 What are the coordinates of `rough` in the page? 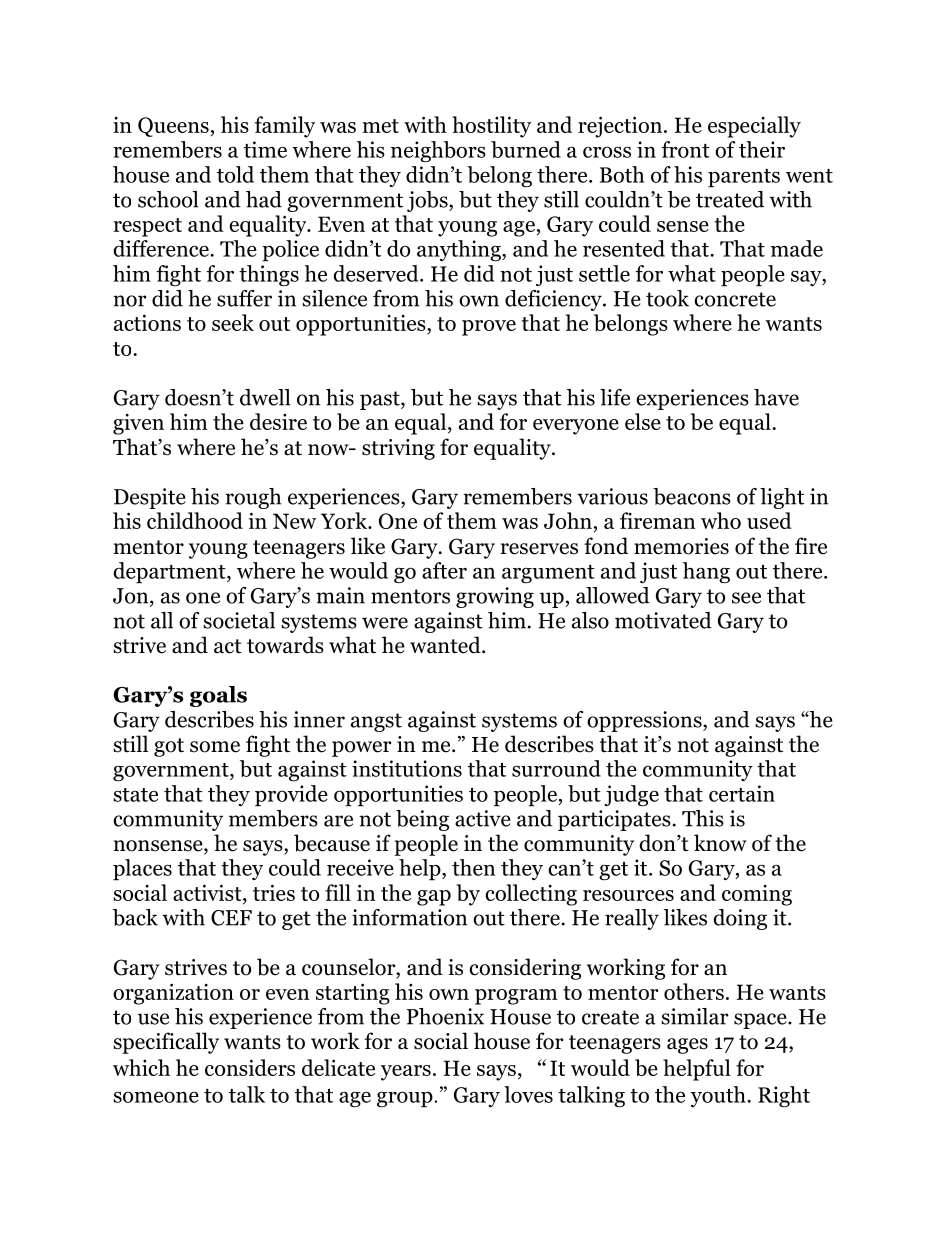 It's located at (253, 498).
